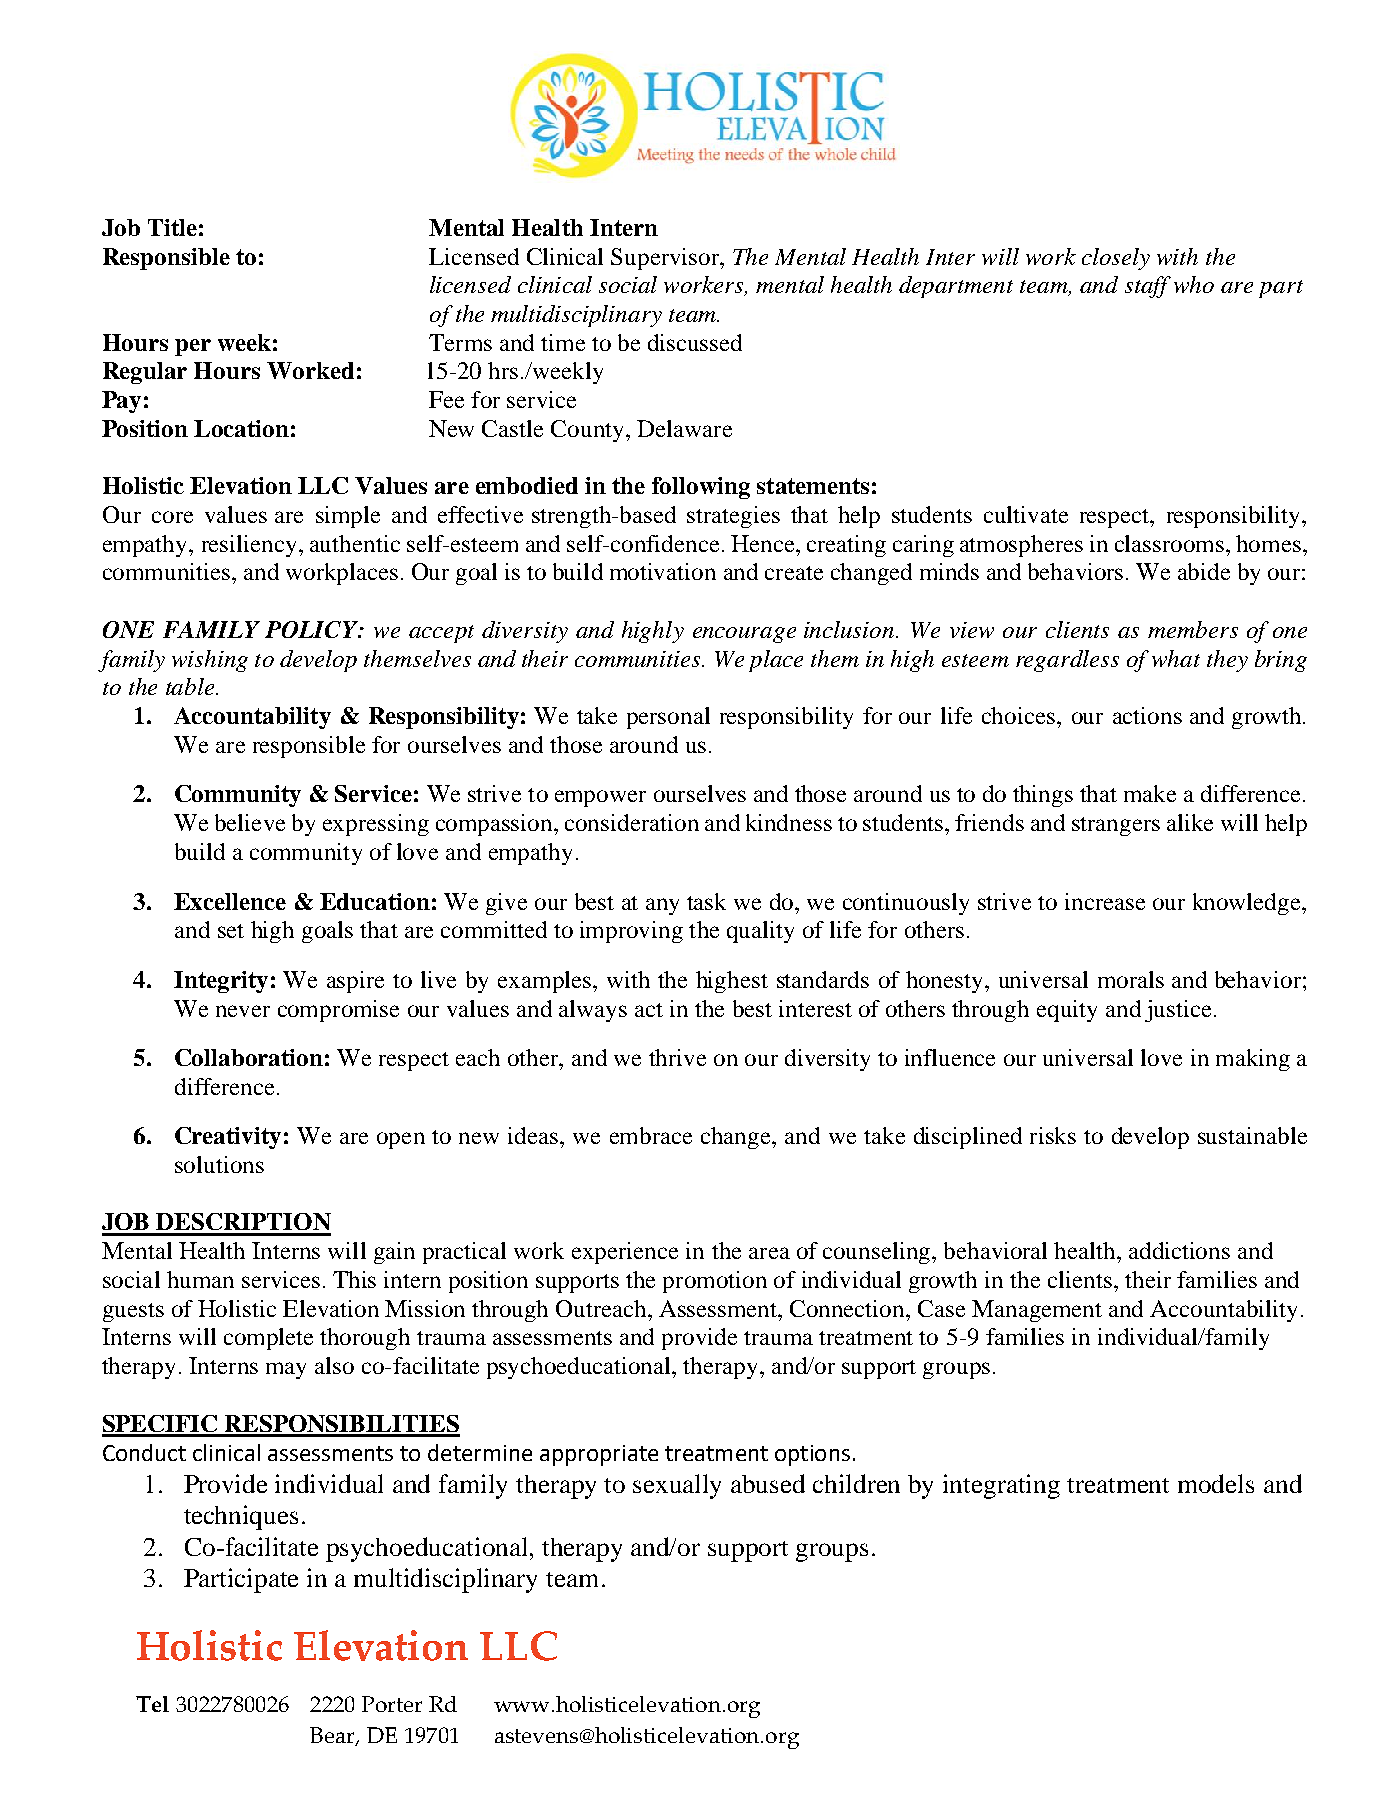  What do you see at coordinates (715, 1282) in the image?
I see `promotion` at bounding box center [715, 1282].
